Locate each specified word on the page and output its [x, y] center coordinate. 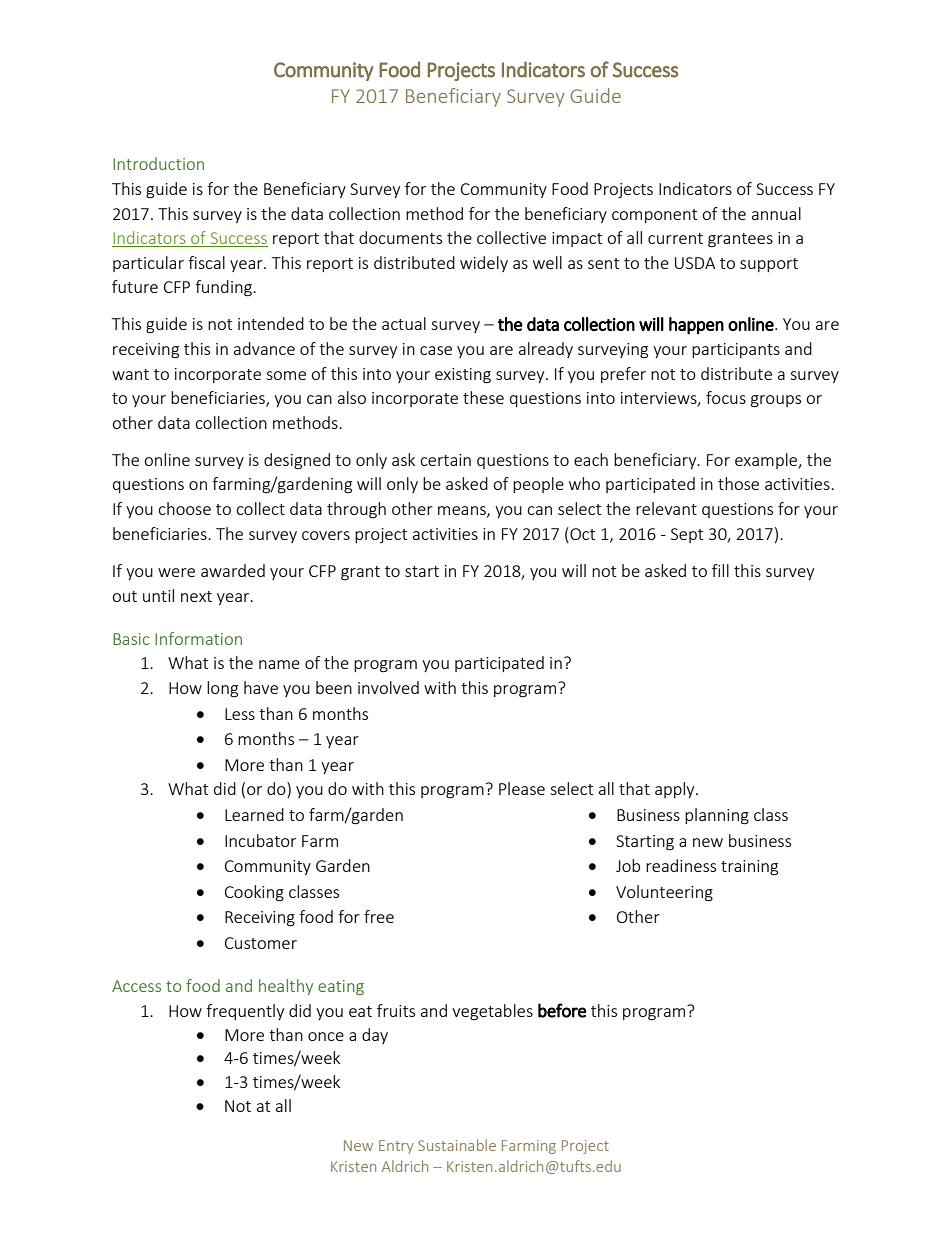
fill [720, 570]
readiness [681, 865]
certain [445, 460]
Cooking [254, 893]
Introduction [158, 163]
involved [388, 687]
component [654, 216]
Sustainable [457, 1145]
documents [400, 237]
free [379, 916]
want [130, 374]
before [562, 1010]
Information [198, 638]
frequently [245, 1012]
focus [726, 397]
